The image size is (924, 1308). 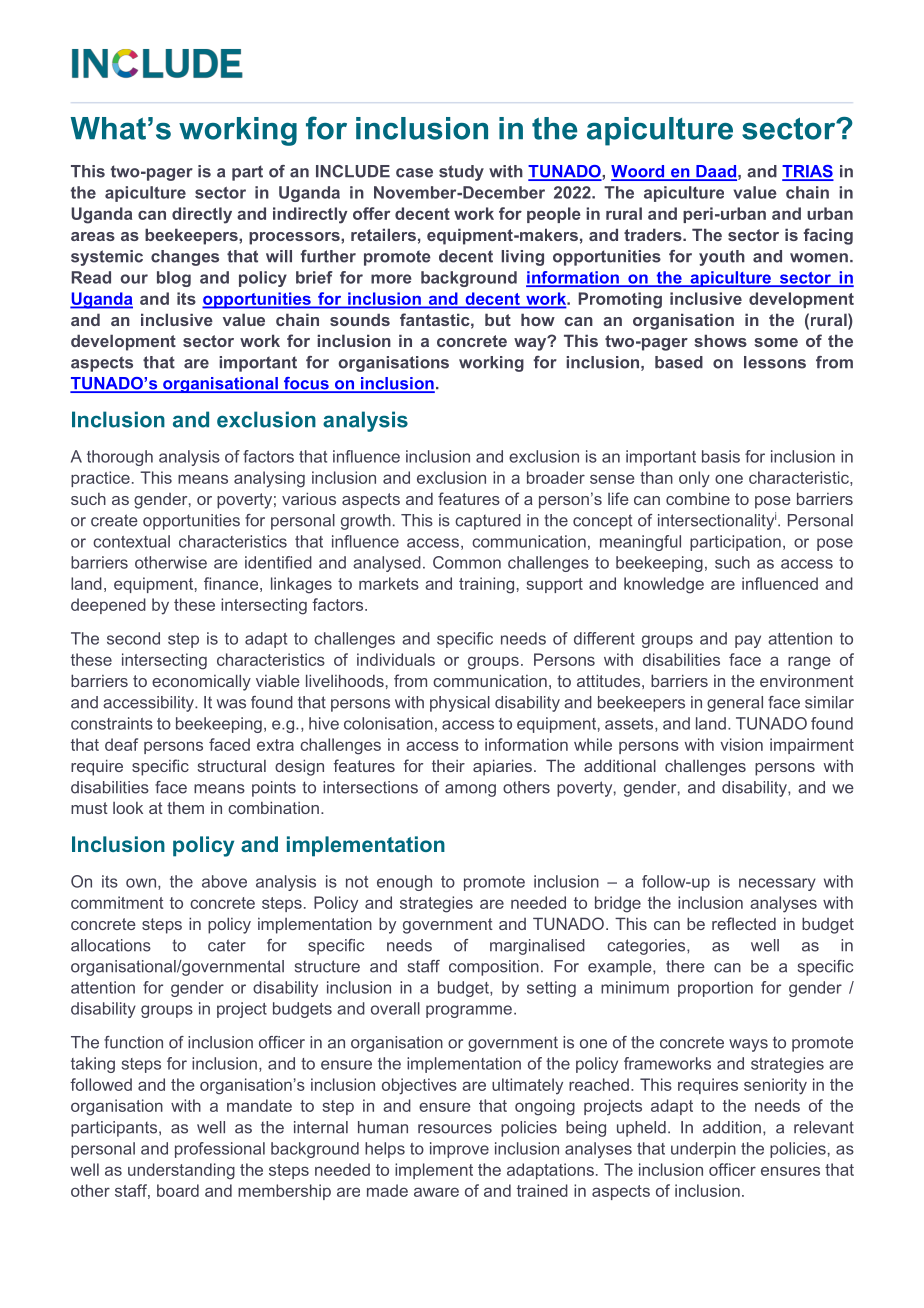 What do you see at coordinates (470, 790) in the screenshot?
I see `among` at bounding box center [470, 790].
